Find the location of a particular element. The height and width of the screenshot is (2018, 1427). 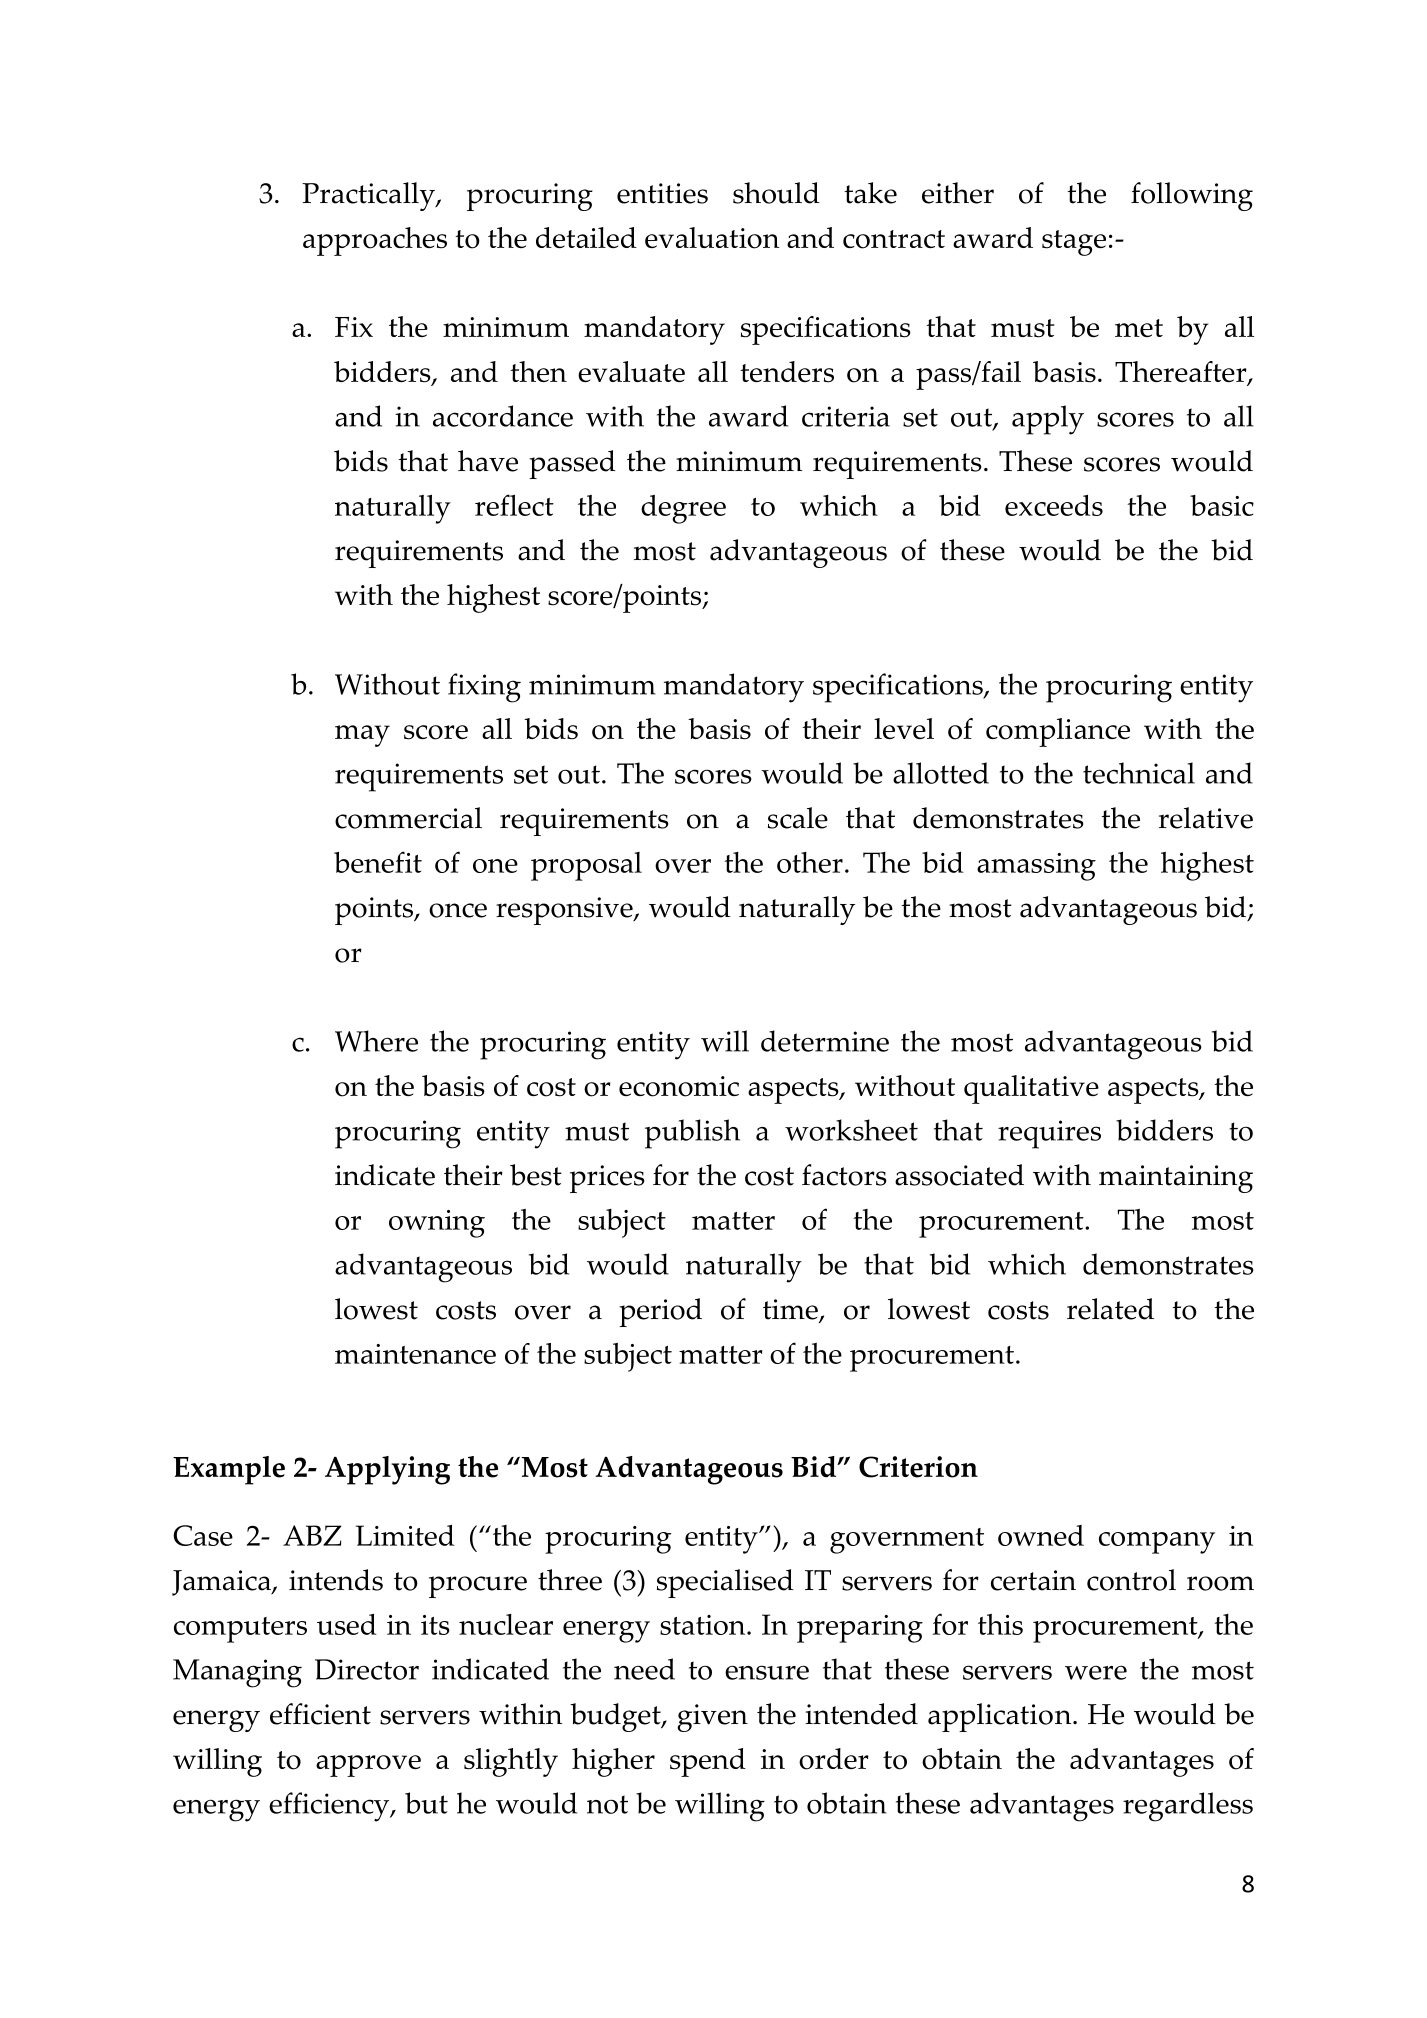

evaluation is located at coordinates (712, 238).
